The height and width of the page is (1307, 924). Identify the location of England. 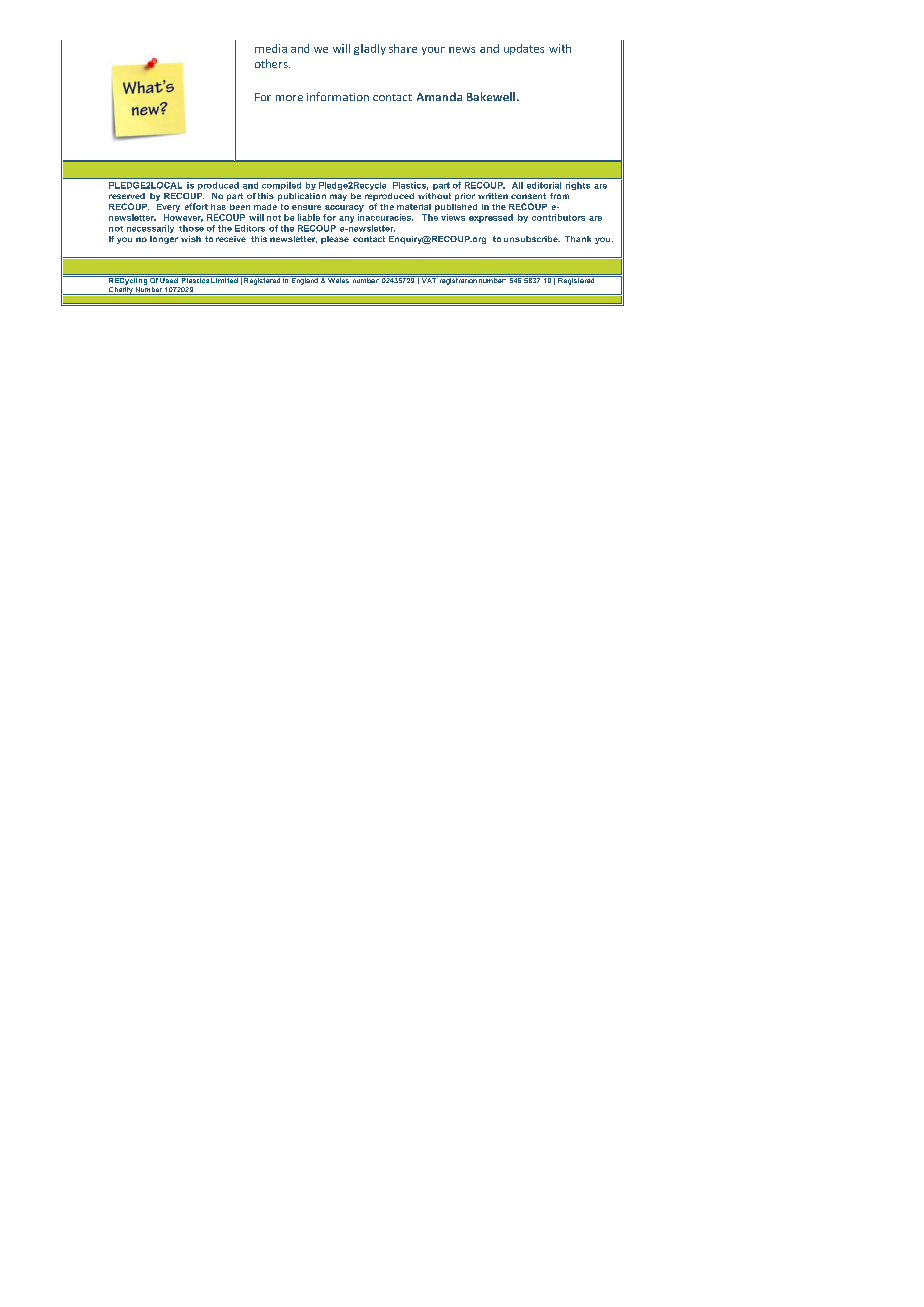
(305, 280).
